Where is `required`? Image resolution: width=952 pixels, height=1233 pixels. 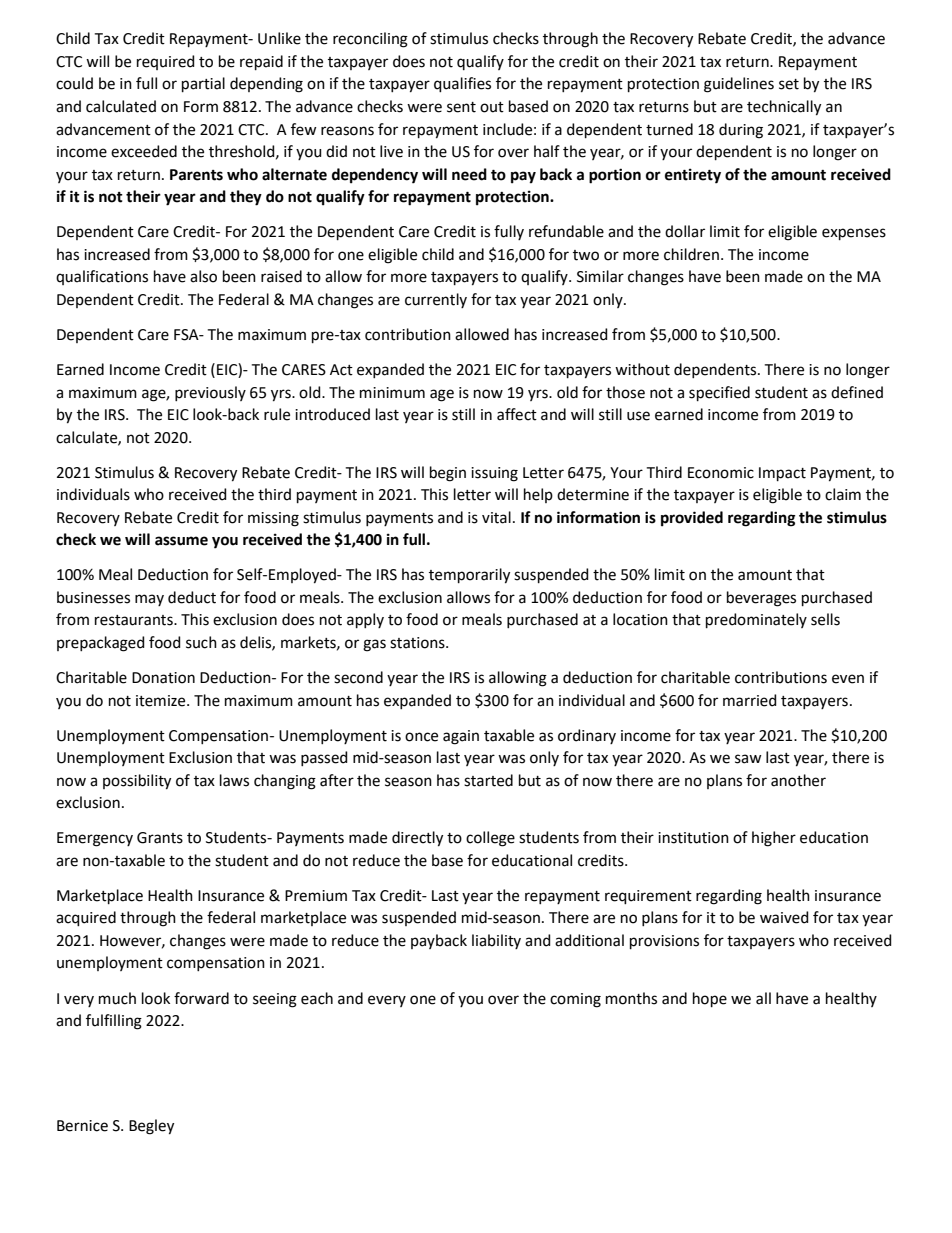
required is located at coordinates (166, 62).
